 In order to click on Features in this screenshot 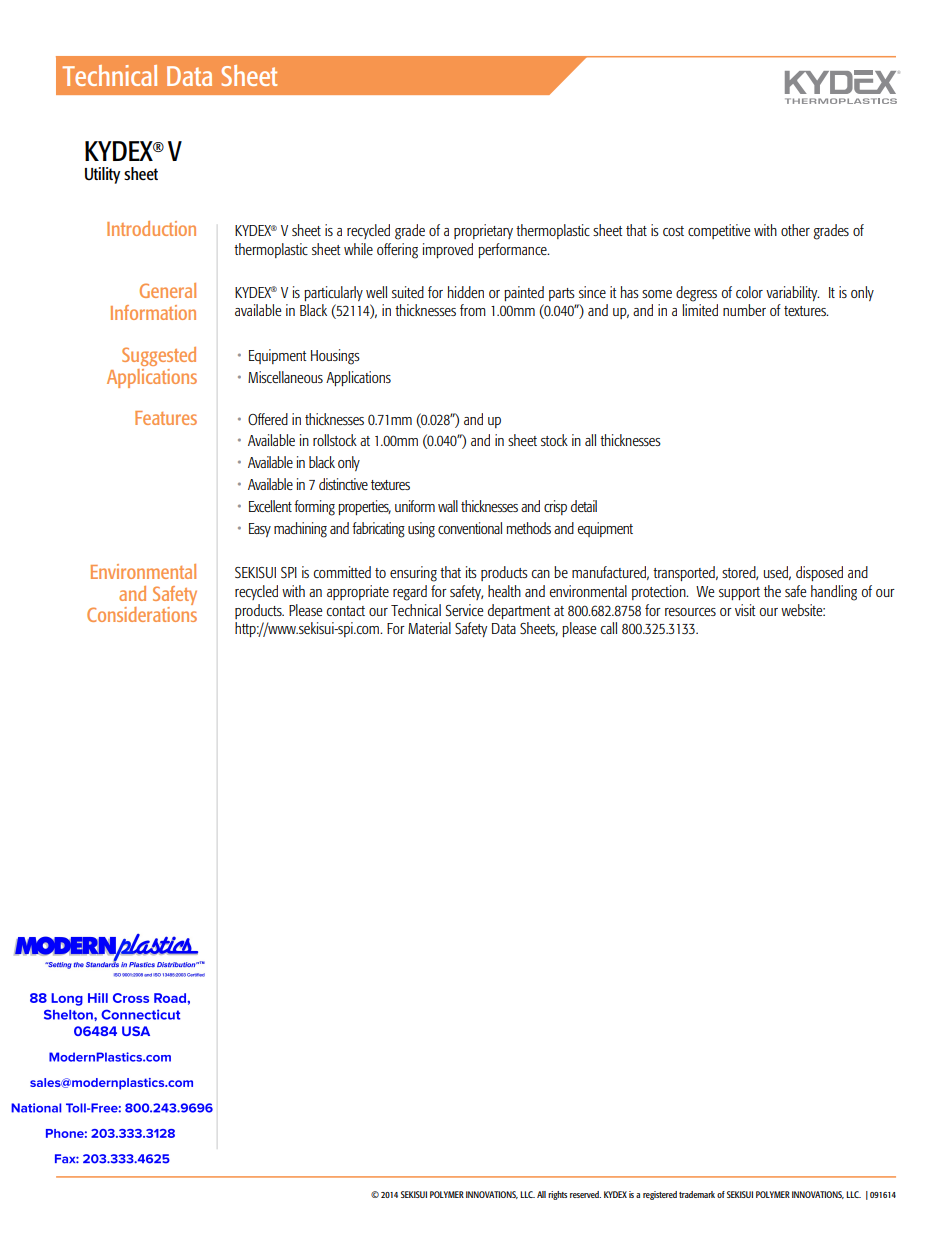, I will do `click(166, 418)`.
